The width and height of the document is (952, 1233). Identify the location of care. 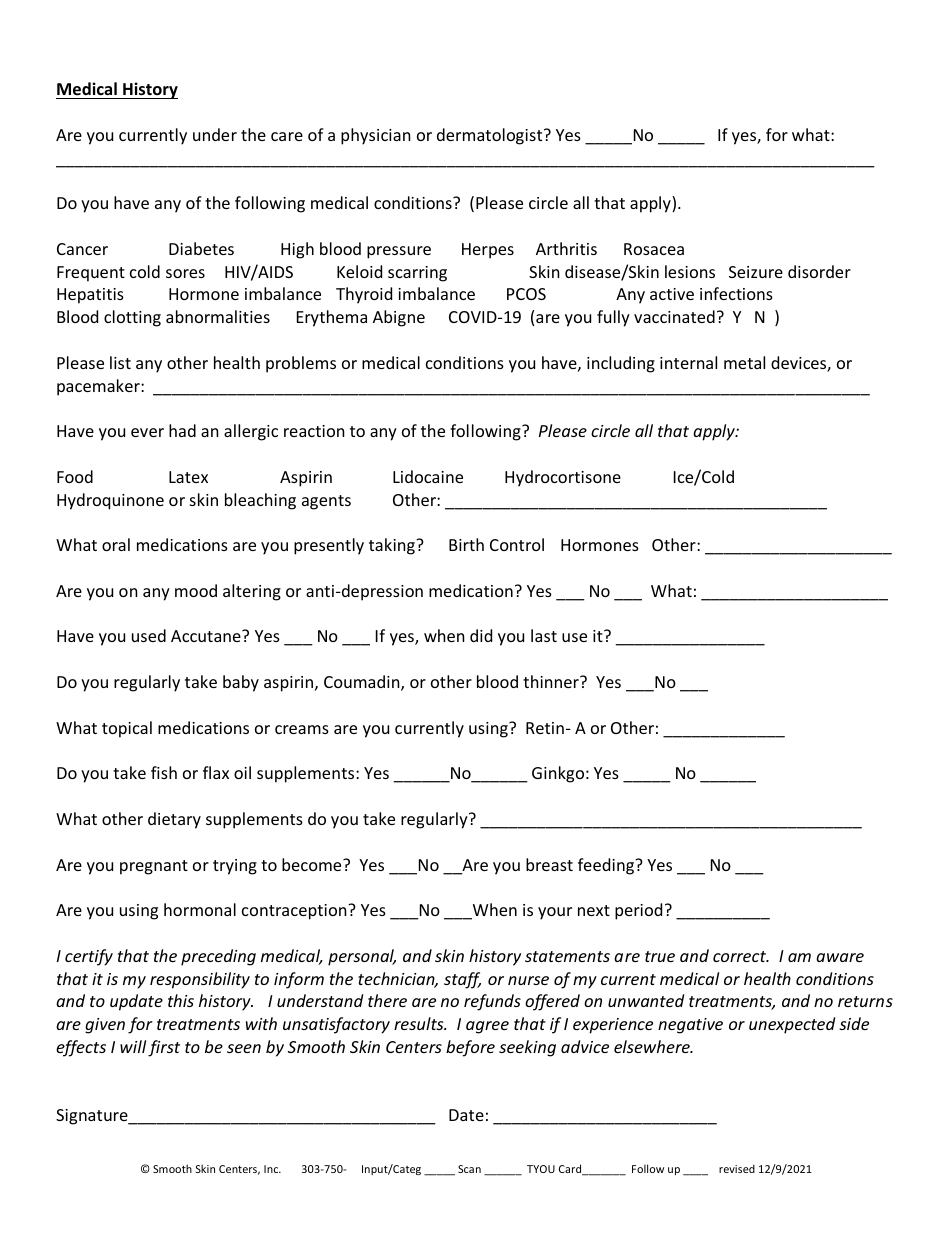
(287, 136).
